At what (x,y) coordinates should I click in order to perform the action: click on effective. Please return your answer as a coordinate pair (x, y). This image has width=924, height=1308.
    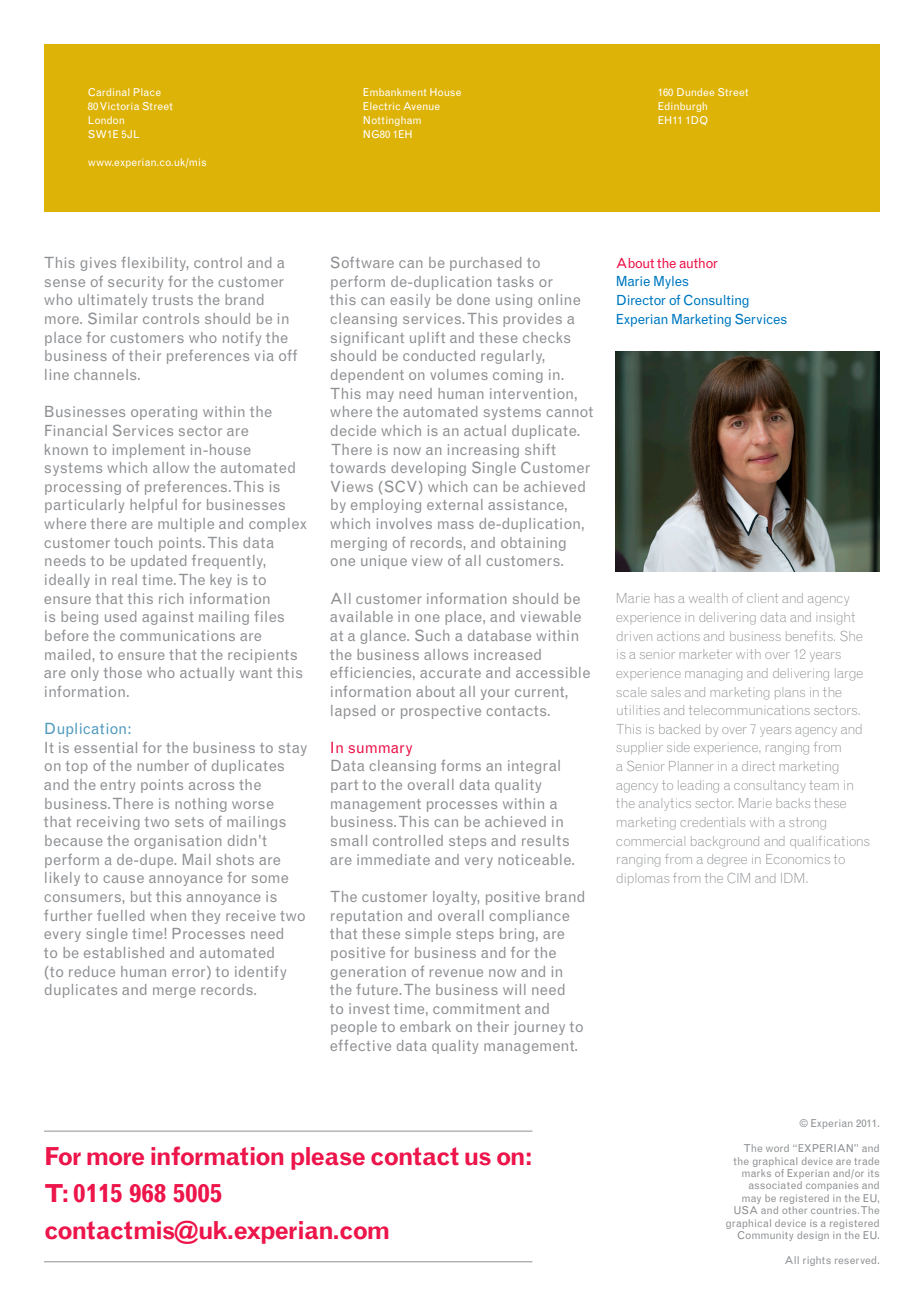
    Looking at the image, I should click on (360, 1045).
